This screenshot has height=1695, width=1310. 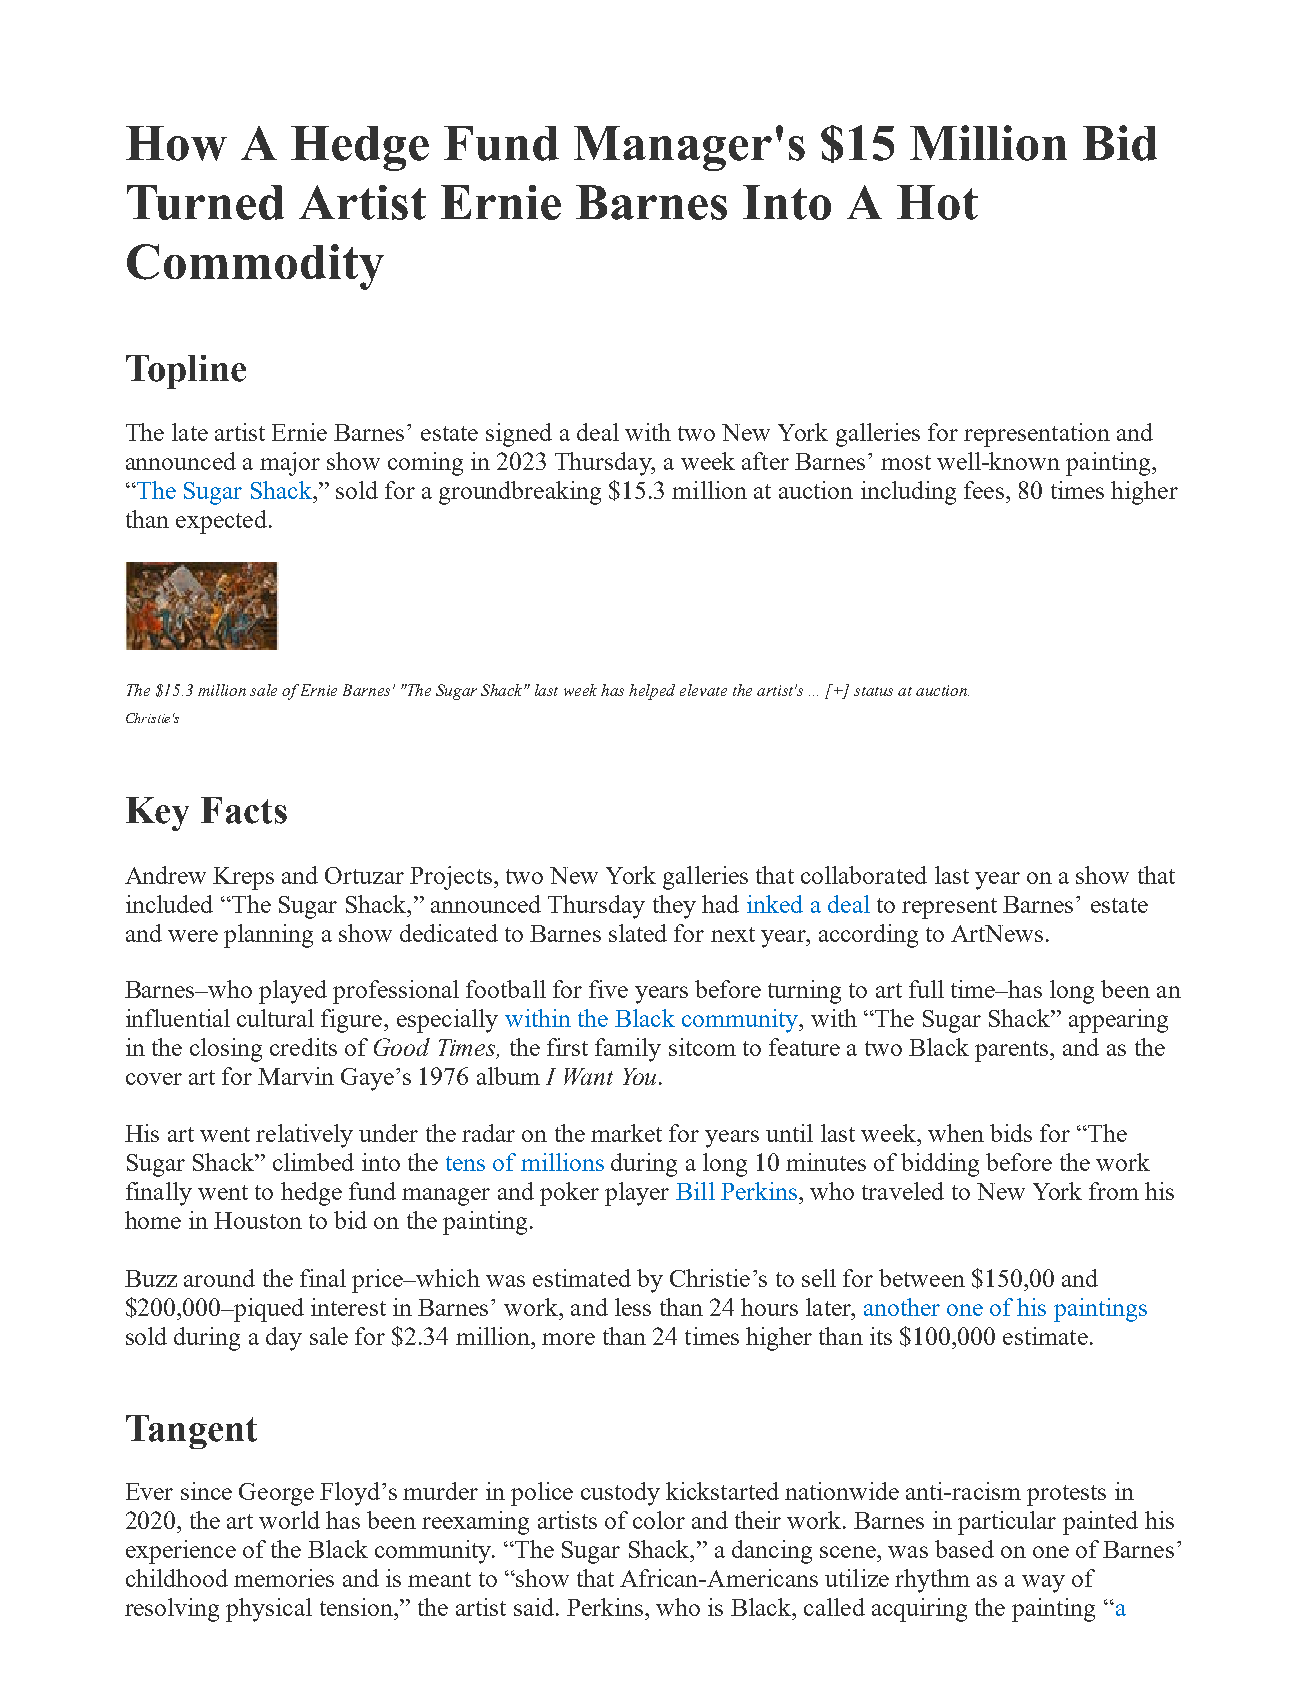 I want to click on signed, so click(x=519, y=435).
